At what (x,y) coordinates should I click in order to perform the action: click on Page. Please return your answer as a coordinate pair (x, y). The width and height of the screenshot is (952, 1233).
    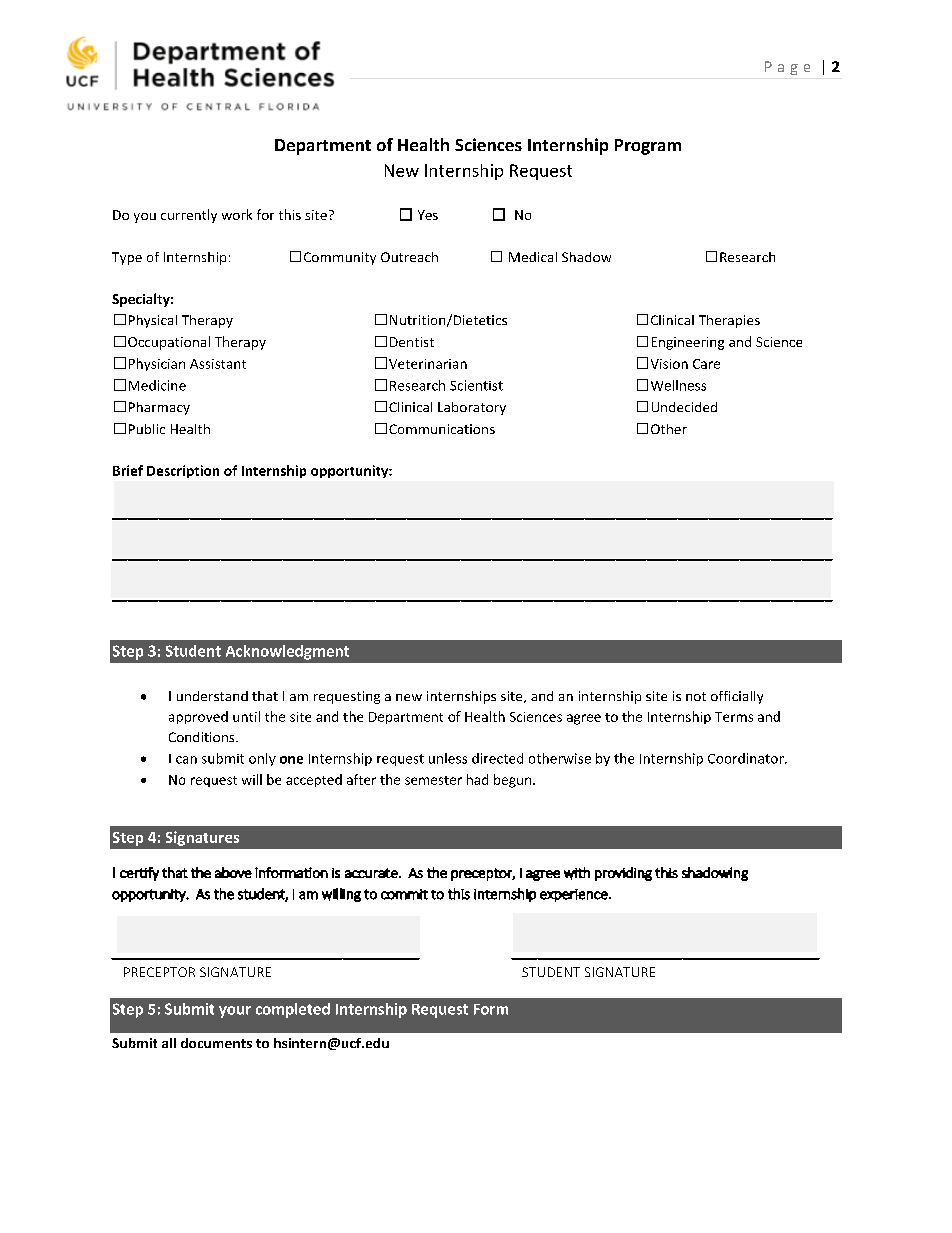
    Looking at the image, I should click on (787, 68).
